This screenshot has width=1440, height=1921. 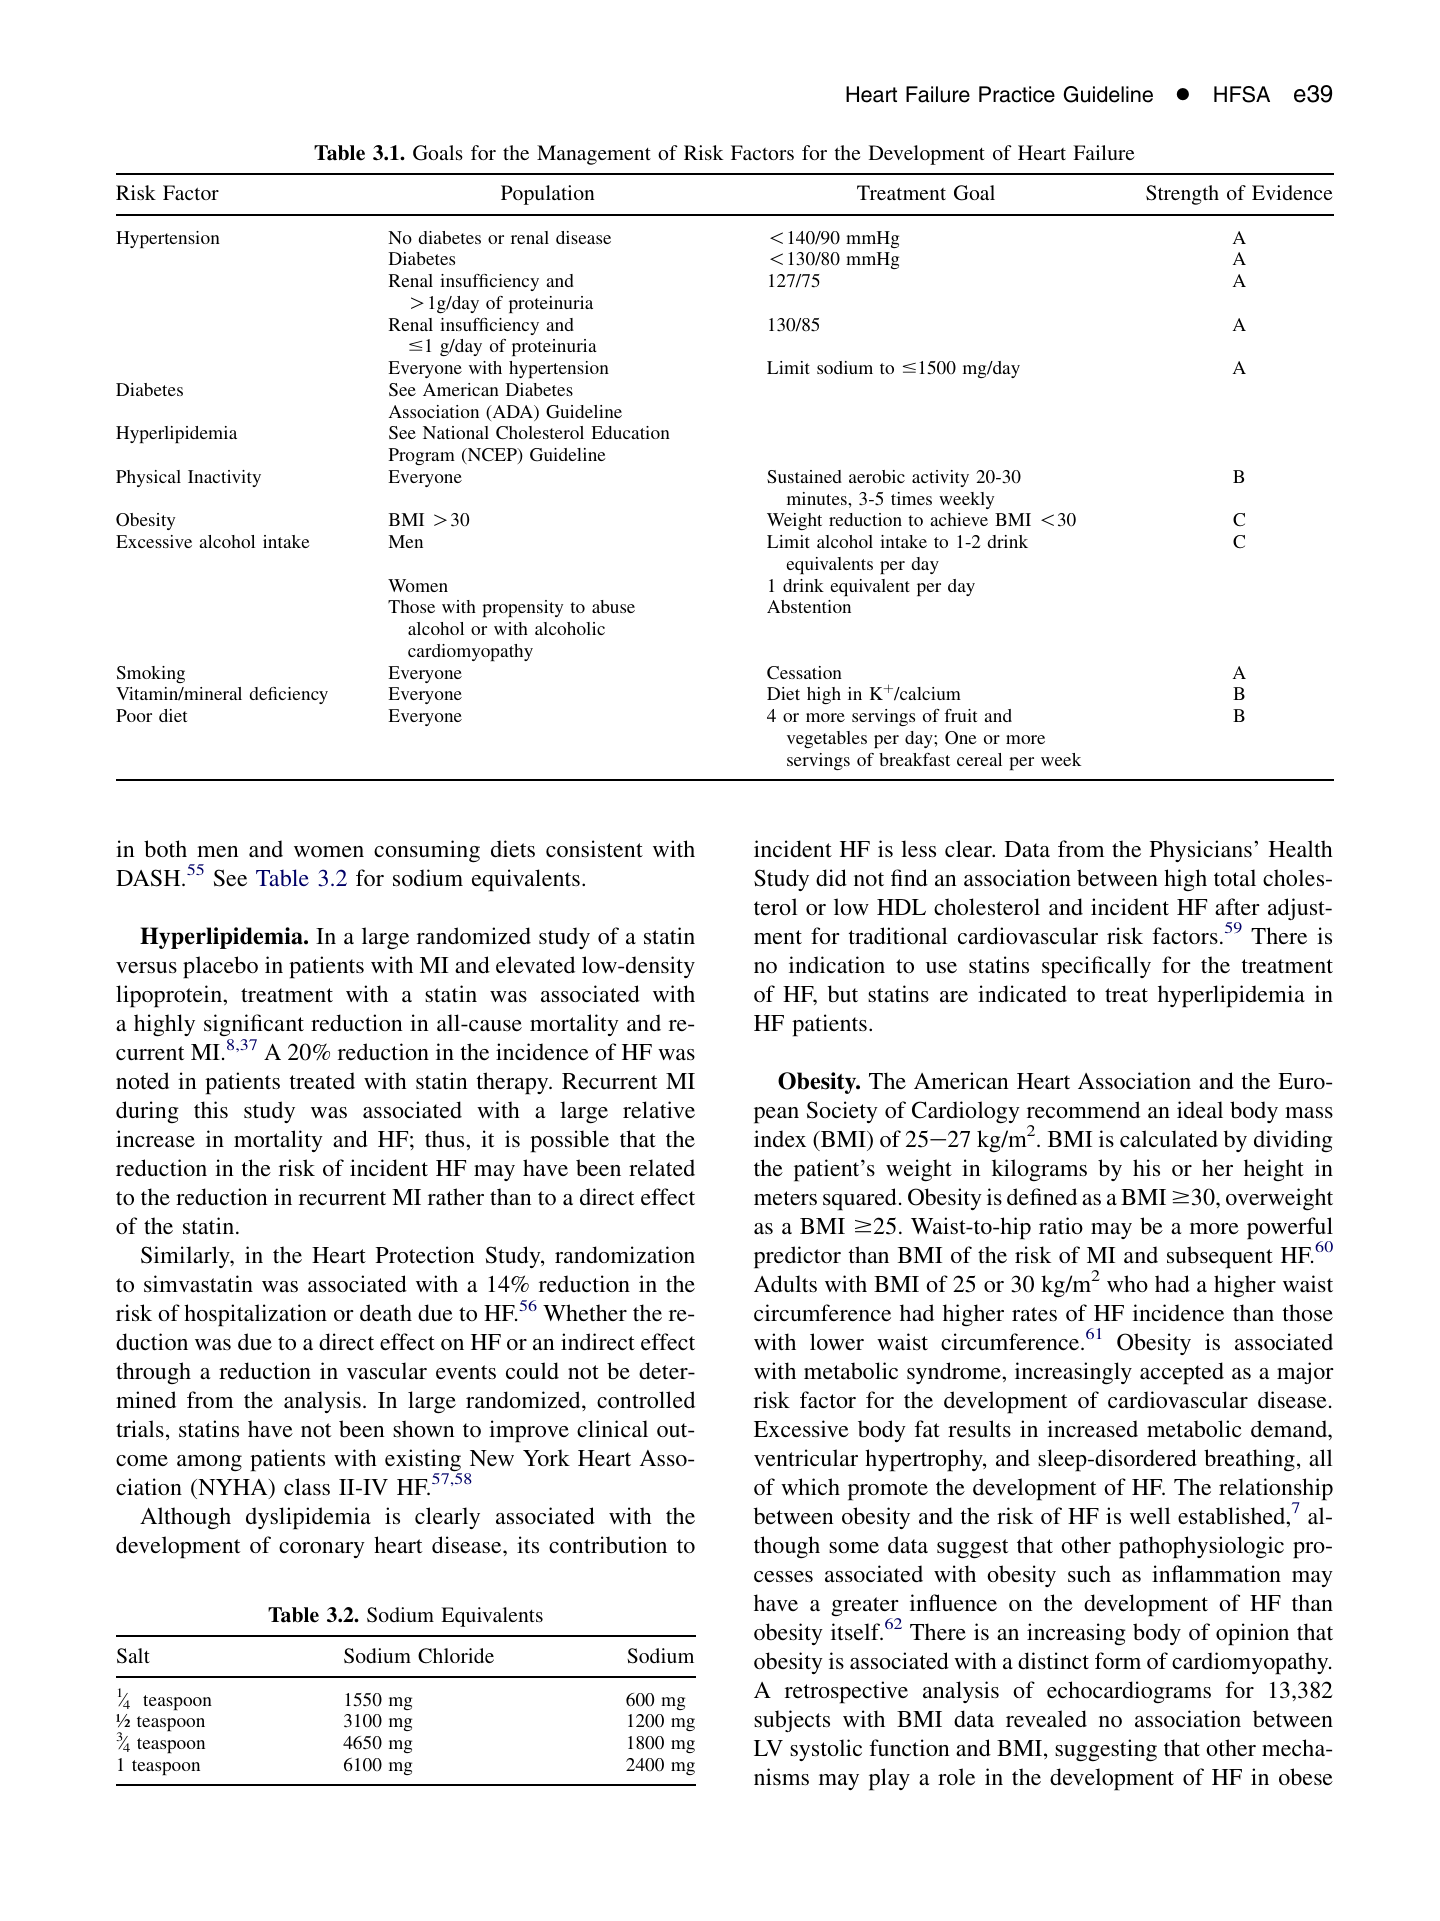 What do you see at coordinates (818, 498) in the screenshot?
I see `minutes` at bounding box center [818, 498].
